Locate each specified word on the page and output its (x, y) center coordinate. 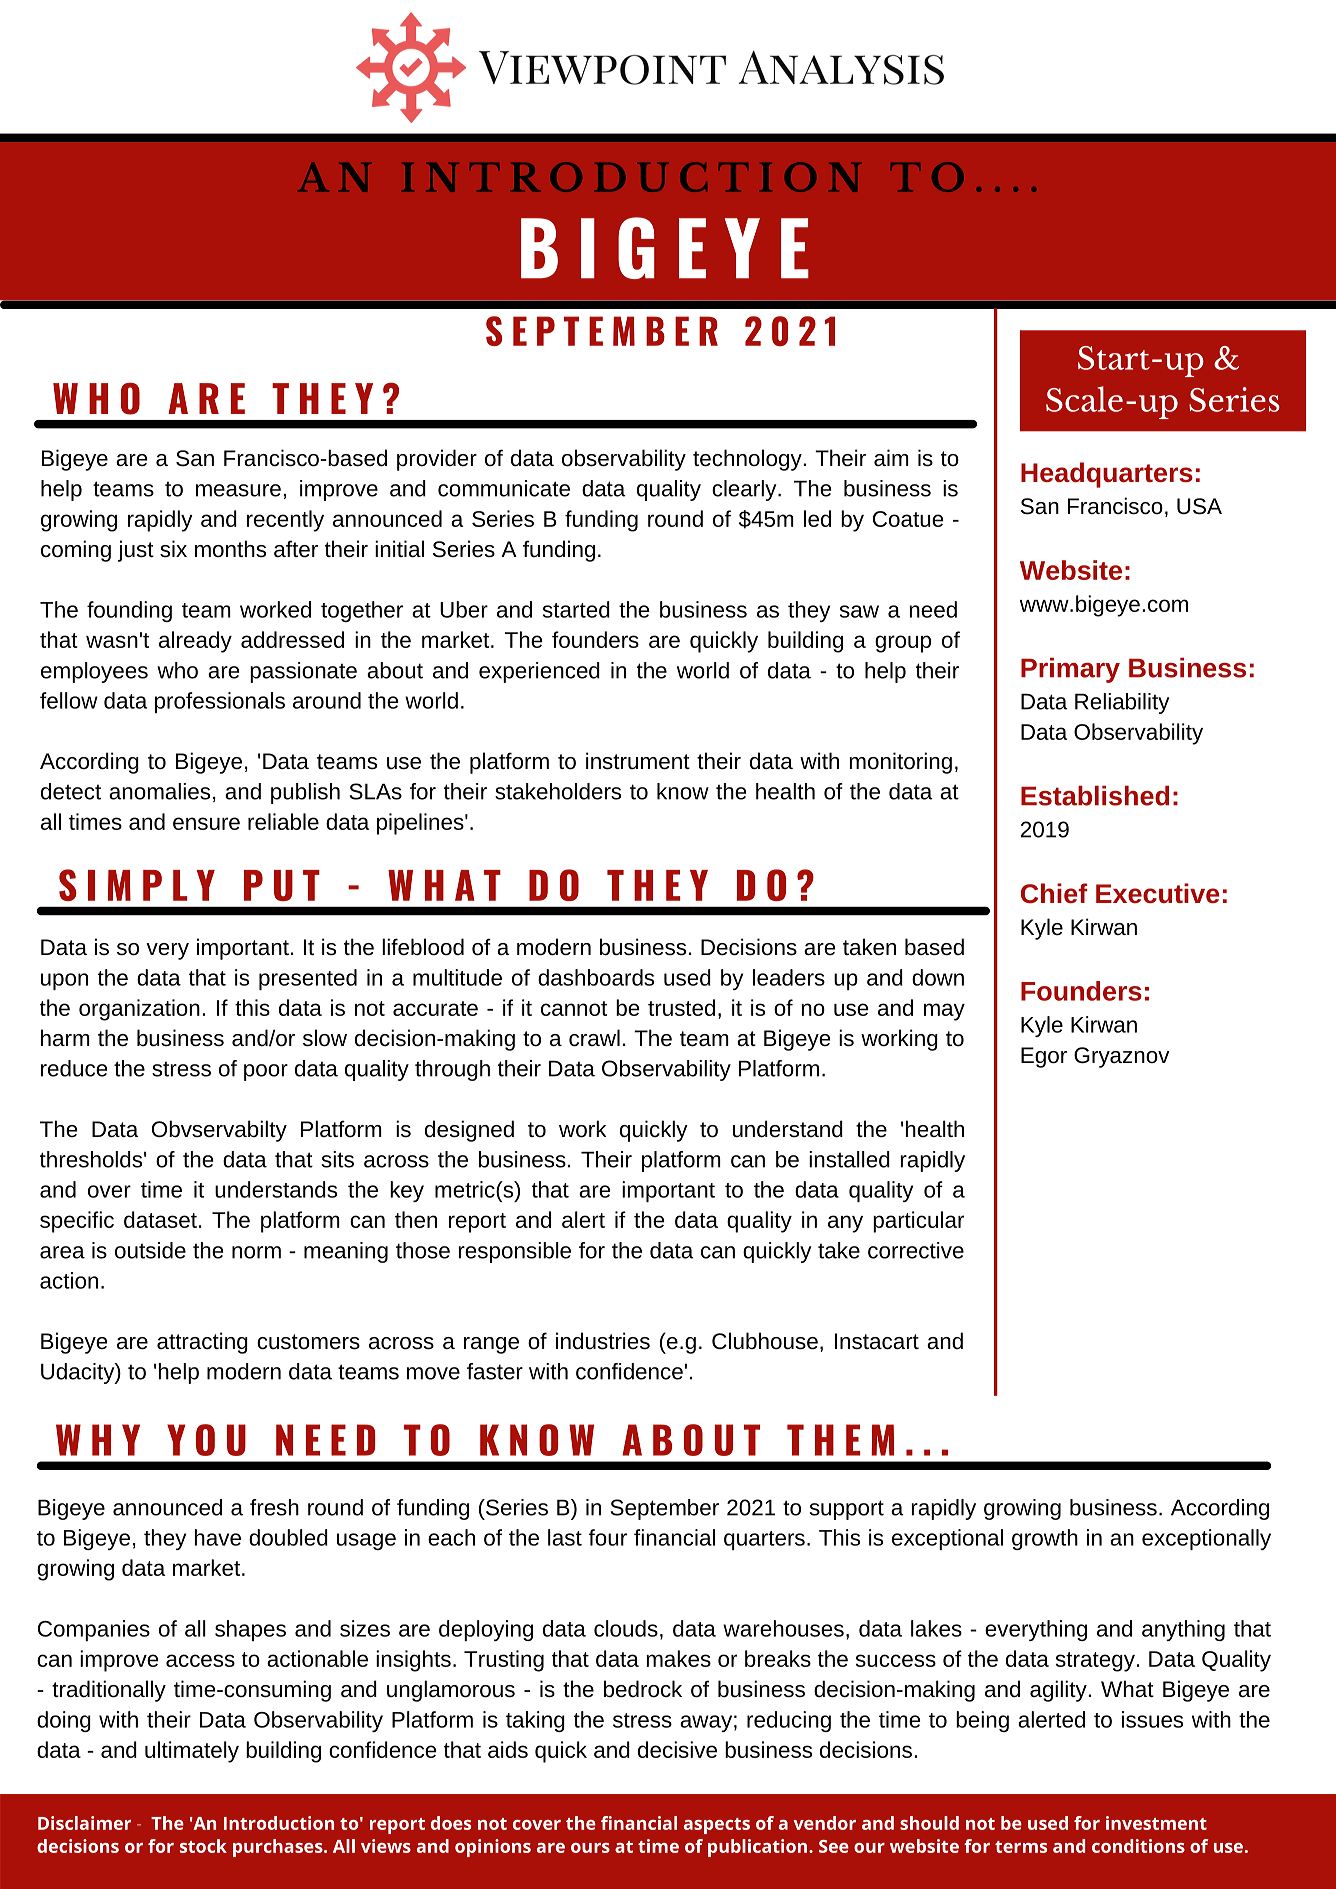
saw (859, 611)
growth (1045, 1539)
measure (238, 490)
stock (203, 1846)
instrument (638, 761)
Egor (1044, 1057)
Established (1095, 795)
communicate (504, 488)
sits (338, 1159)
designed (469, 1131)
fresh (274, 1507)
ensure (206, 823)
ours (590, 1848)
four (608, 1537)
